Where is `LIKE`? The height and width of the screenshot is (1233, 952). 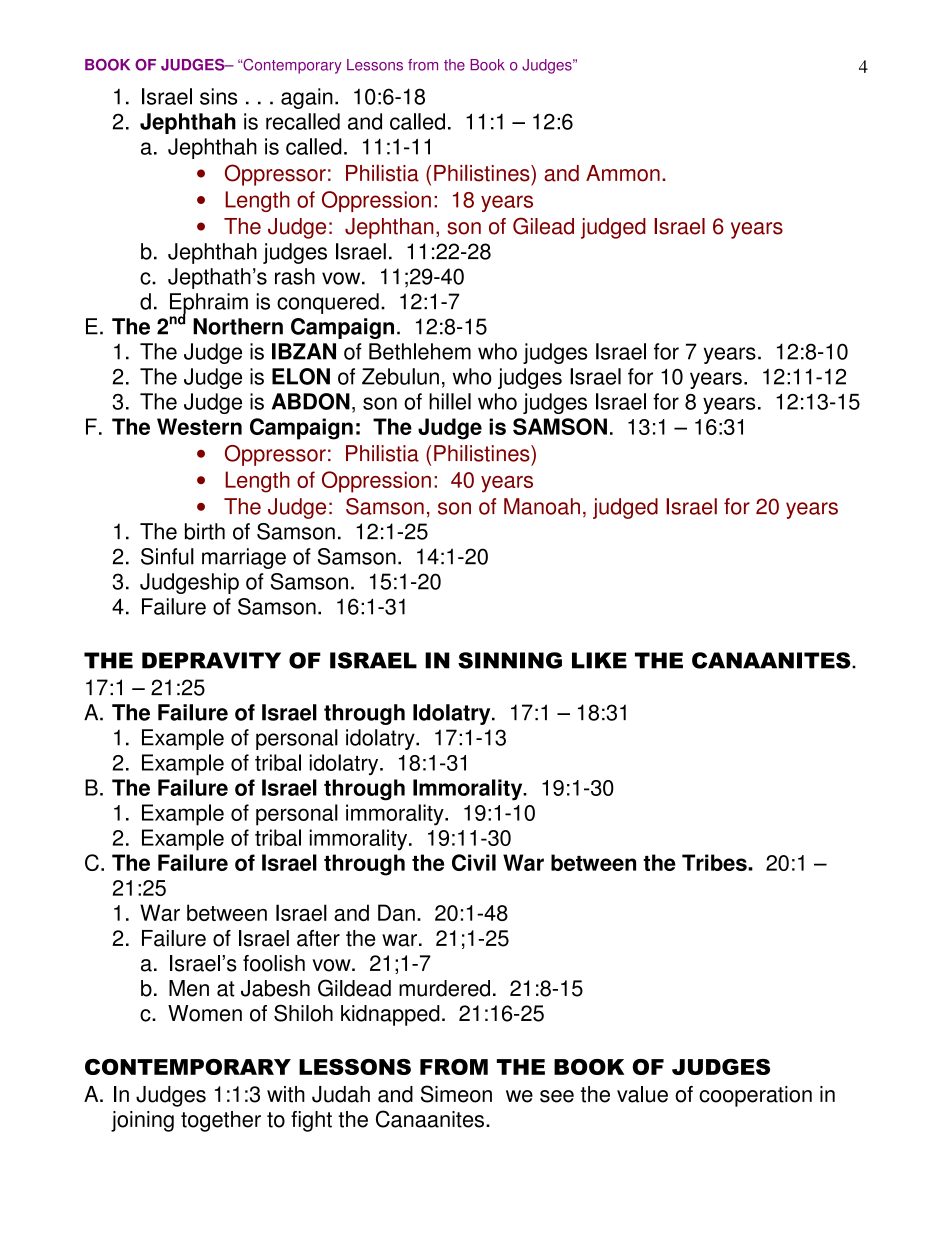
LIKE is located at coordinates (599, 660).
